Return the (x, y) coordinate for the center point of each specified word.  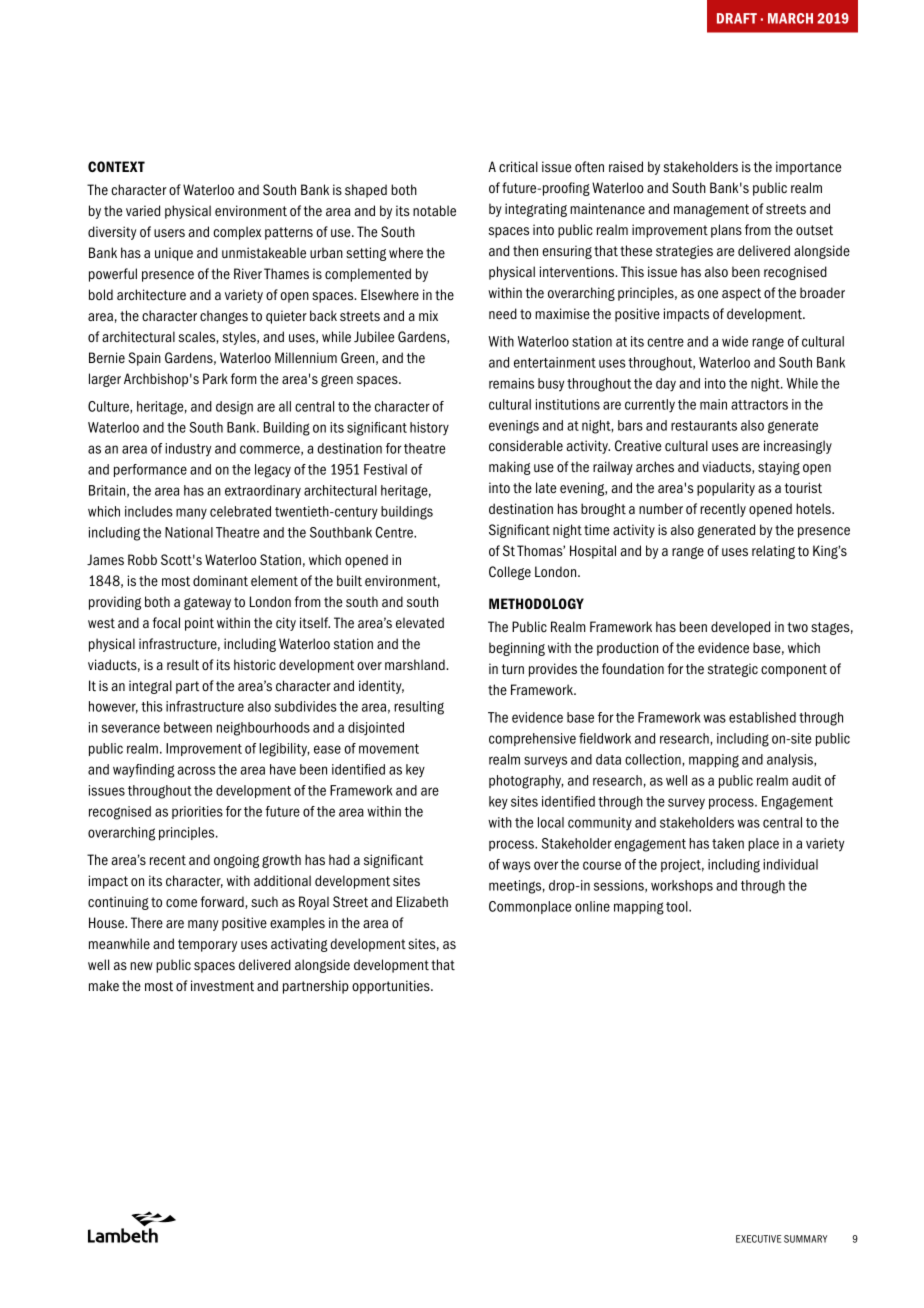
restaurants (704, 426)
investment (222, 986)
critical (518, 167)
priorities (197, 812)
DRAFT (737, 18)
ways (516, 867)
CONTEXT (116, 166)
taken (728, 843)
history (429, 428)
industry (188, 450)
